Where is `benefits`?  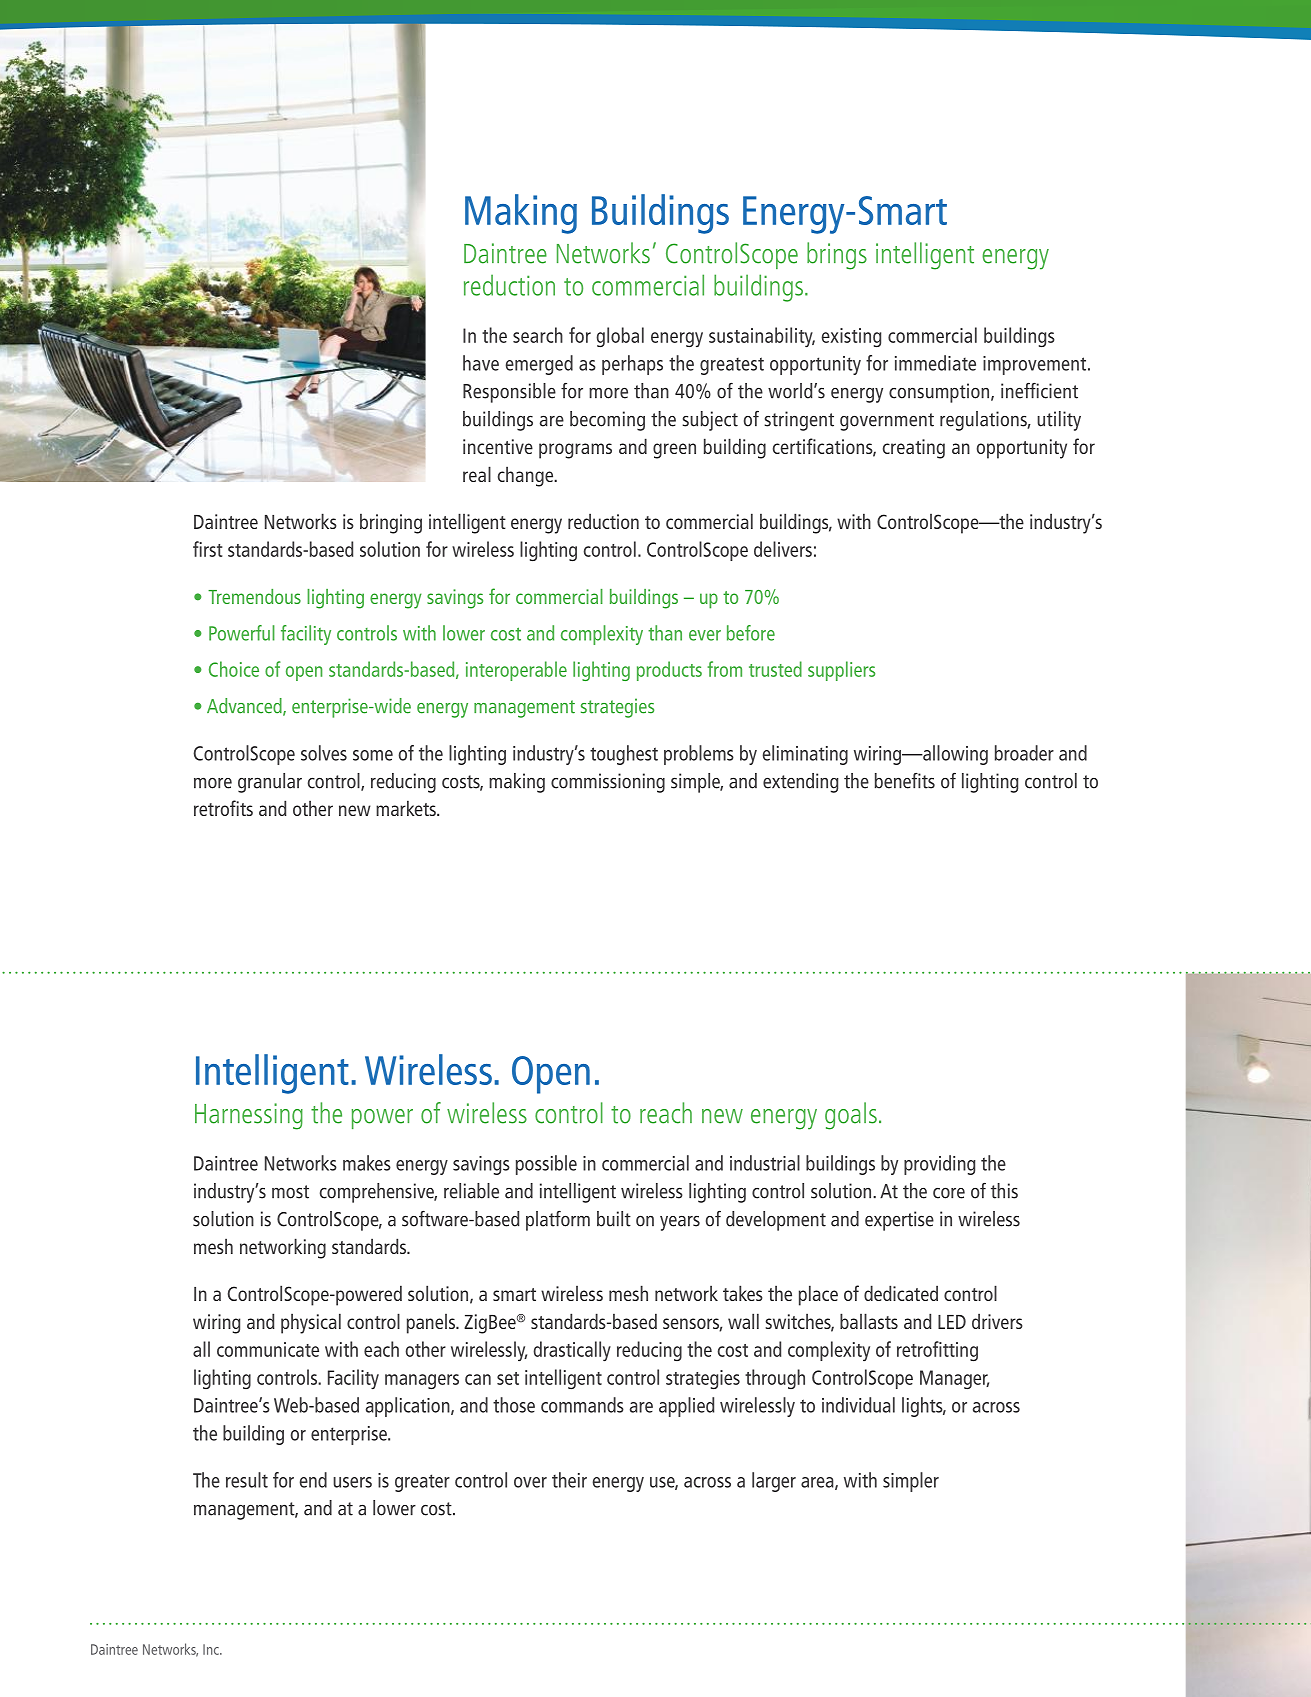
benefits is located at coordinates (905, 781).
